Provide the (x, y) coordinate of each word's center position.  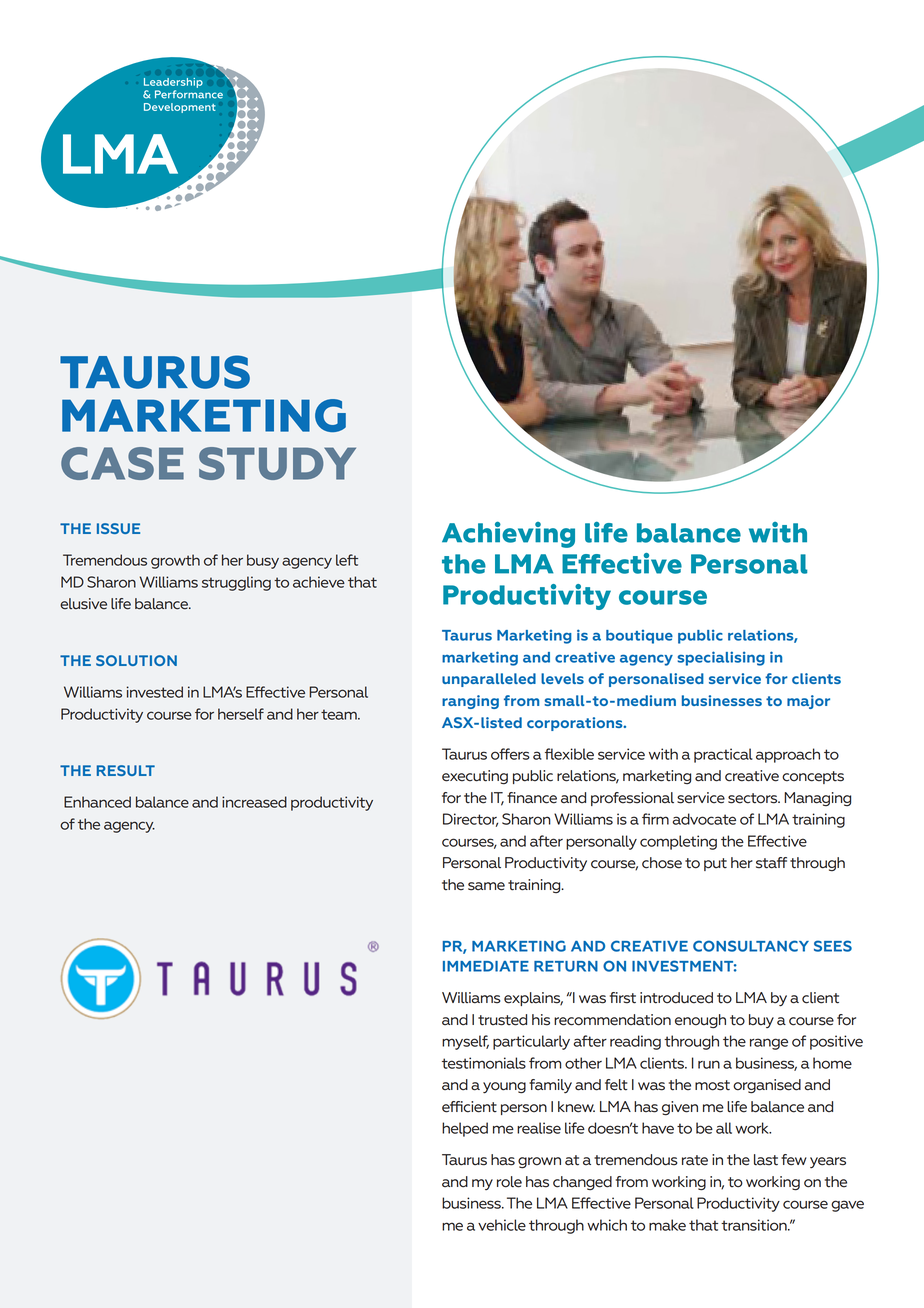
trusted (502, 1020)
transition (755, 1225)
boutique (639, 637)
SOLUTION (136, 660)
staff (771, 863)
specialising (721, 658)
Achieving (508, 534)
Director (470, 820)
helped (465, 1129)
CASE (122, 463)
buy (761, 1021)
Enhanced (97, 802)
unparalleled (489, 680)
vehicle (502, 1225)
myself (465, 1042)
